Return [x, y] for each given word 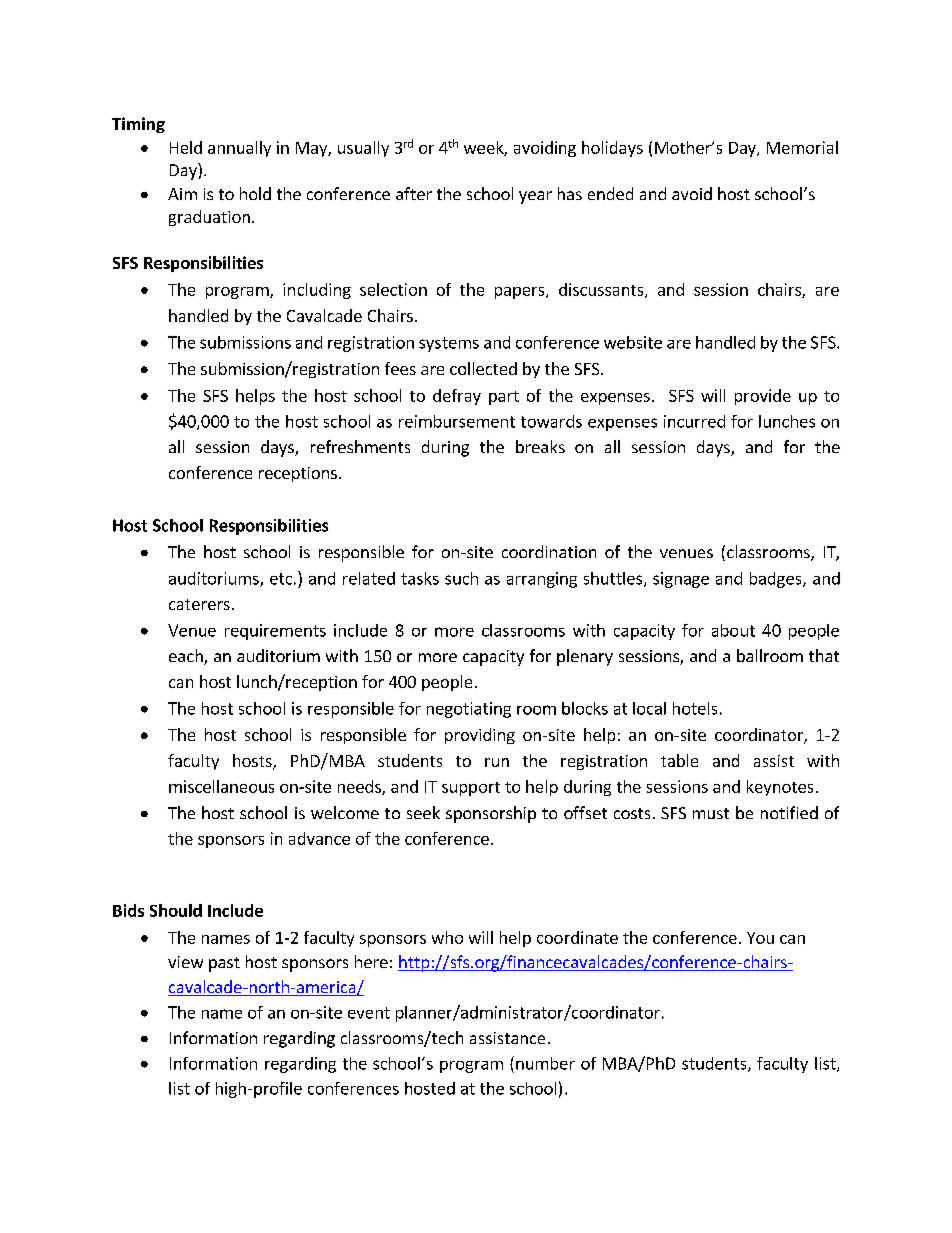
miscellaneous [221, 786]
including [317, 291]
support [471, 789]
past [224, 964]
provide [763, 397]
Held [186, 147]
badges [777, 580]
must [711, 813]
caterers [199, 604]
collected [483, 368]
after [414, 193]
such [461, 578]
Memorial [802, 147]
